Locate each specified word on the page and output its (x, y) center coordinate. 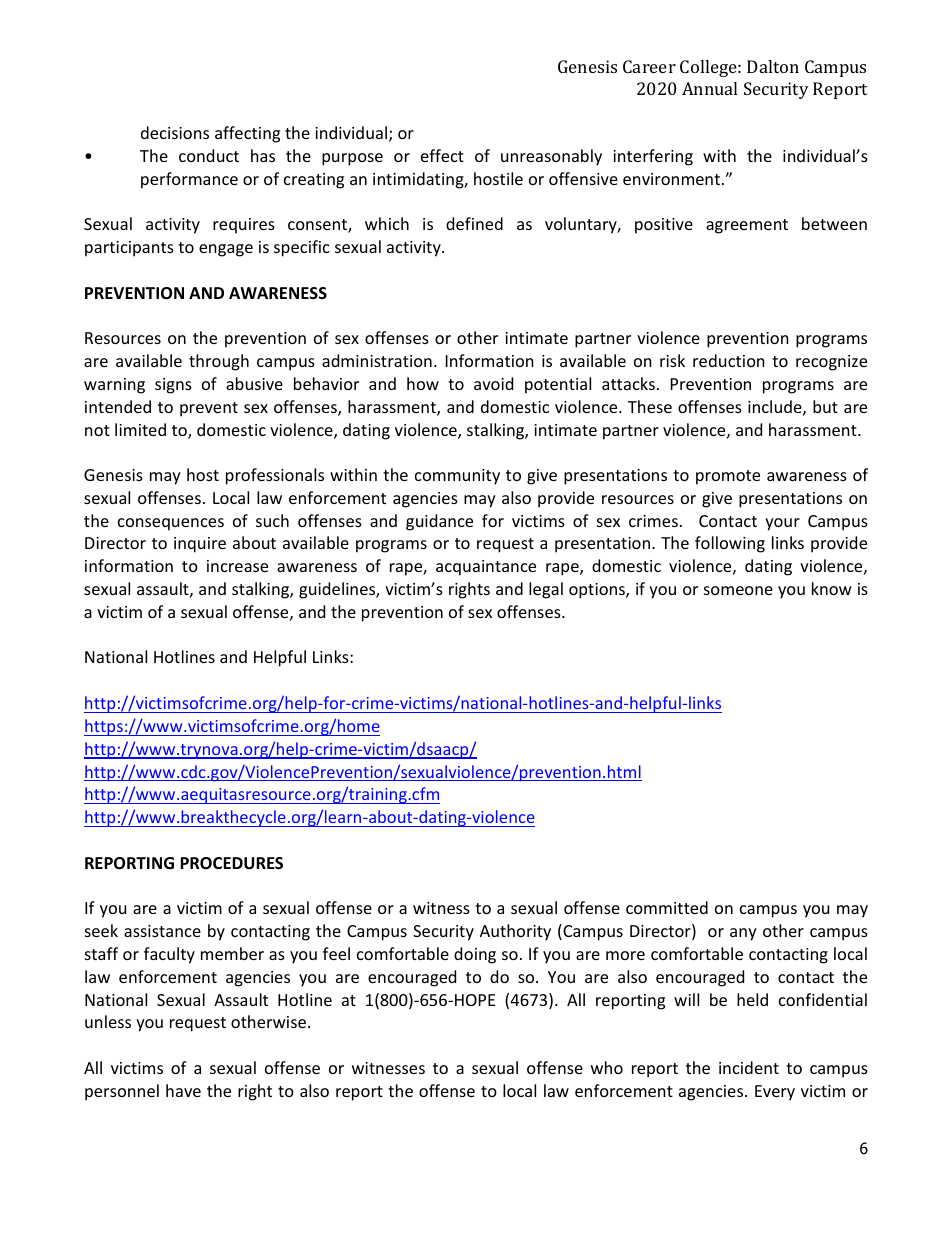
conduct (209, 155)
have (183, 1090)
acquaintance (486, 568)
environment (671, 179)
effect (442, 155)
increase (237, 566)
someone (738, 590)
